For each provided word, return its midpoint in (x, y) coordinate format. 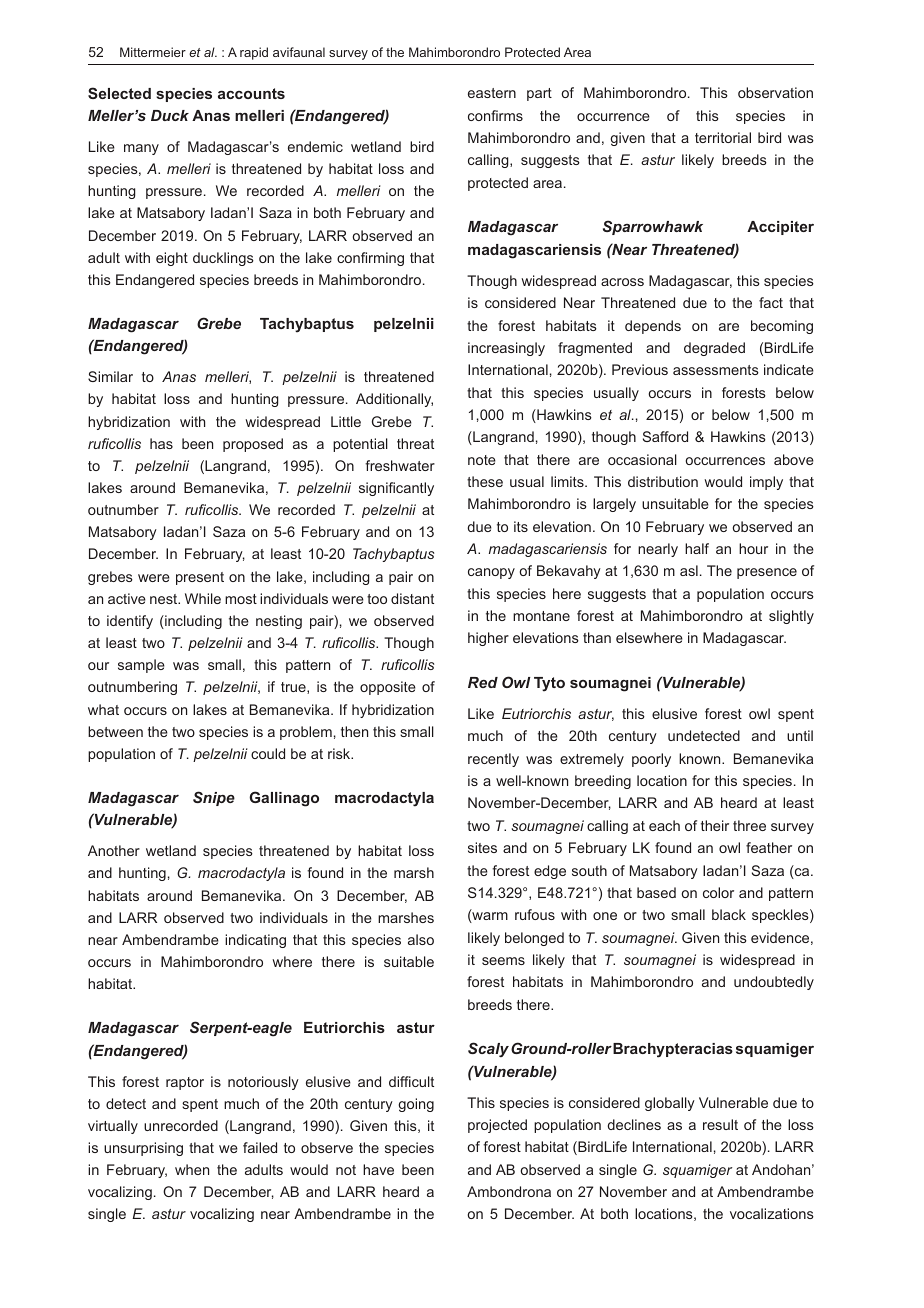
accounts (251, 93)
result (720, 1124)
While (203, 598)
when (192, 1169)
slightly (791, 617)
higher (488, 639)
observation (775, 92)
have (378, 1169)
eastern (492, 93)
